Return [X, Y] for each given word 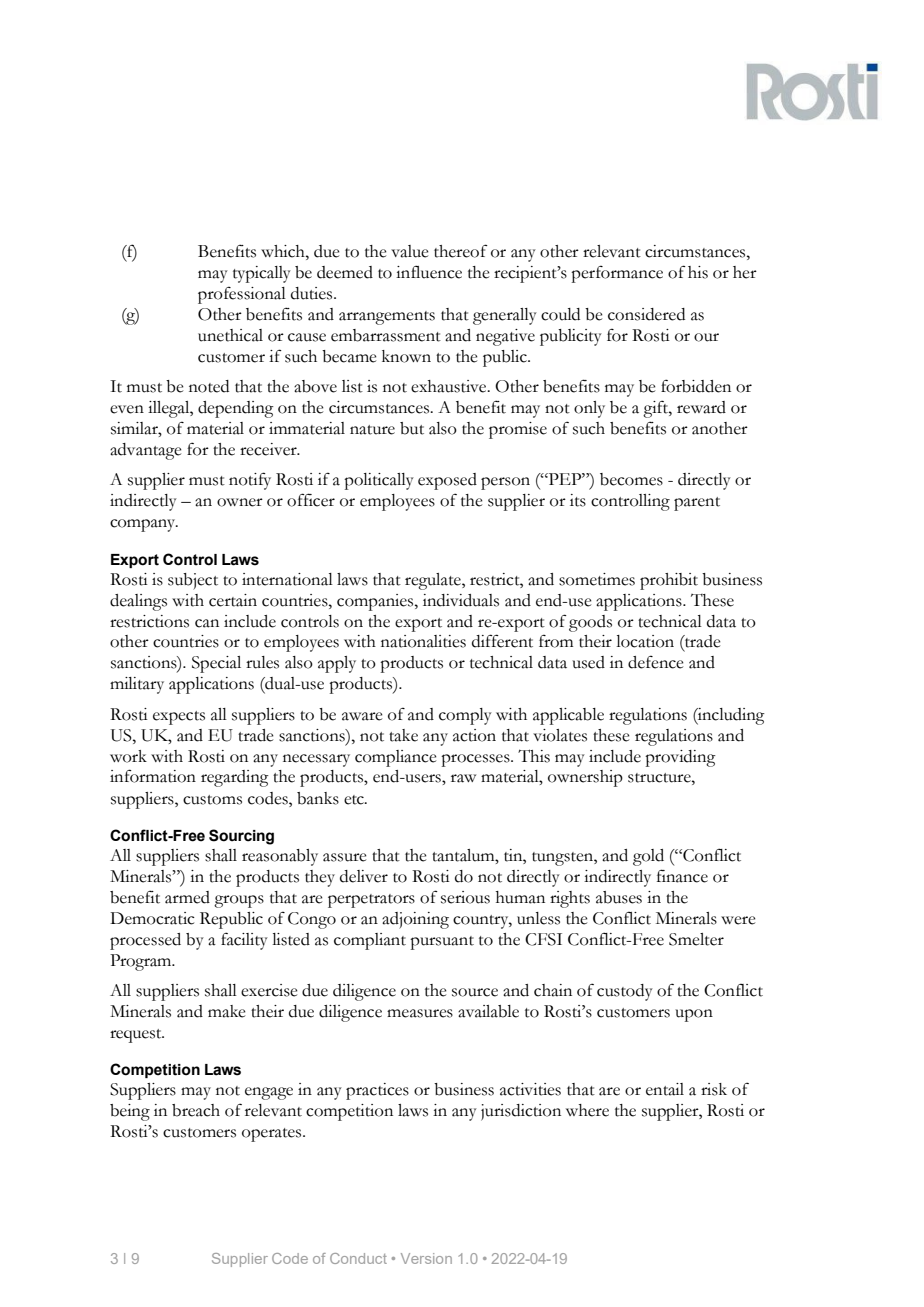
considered [646, 314]
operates [273, 1135]
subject [193, 581]
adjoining [415, 920]
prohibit [669, 581]
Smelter [696, 939]
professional [242, 295]
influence [429, 272]
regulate [434, 581]
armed [187, 897]
